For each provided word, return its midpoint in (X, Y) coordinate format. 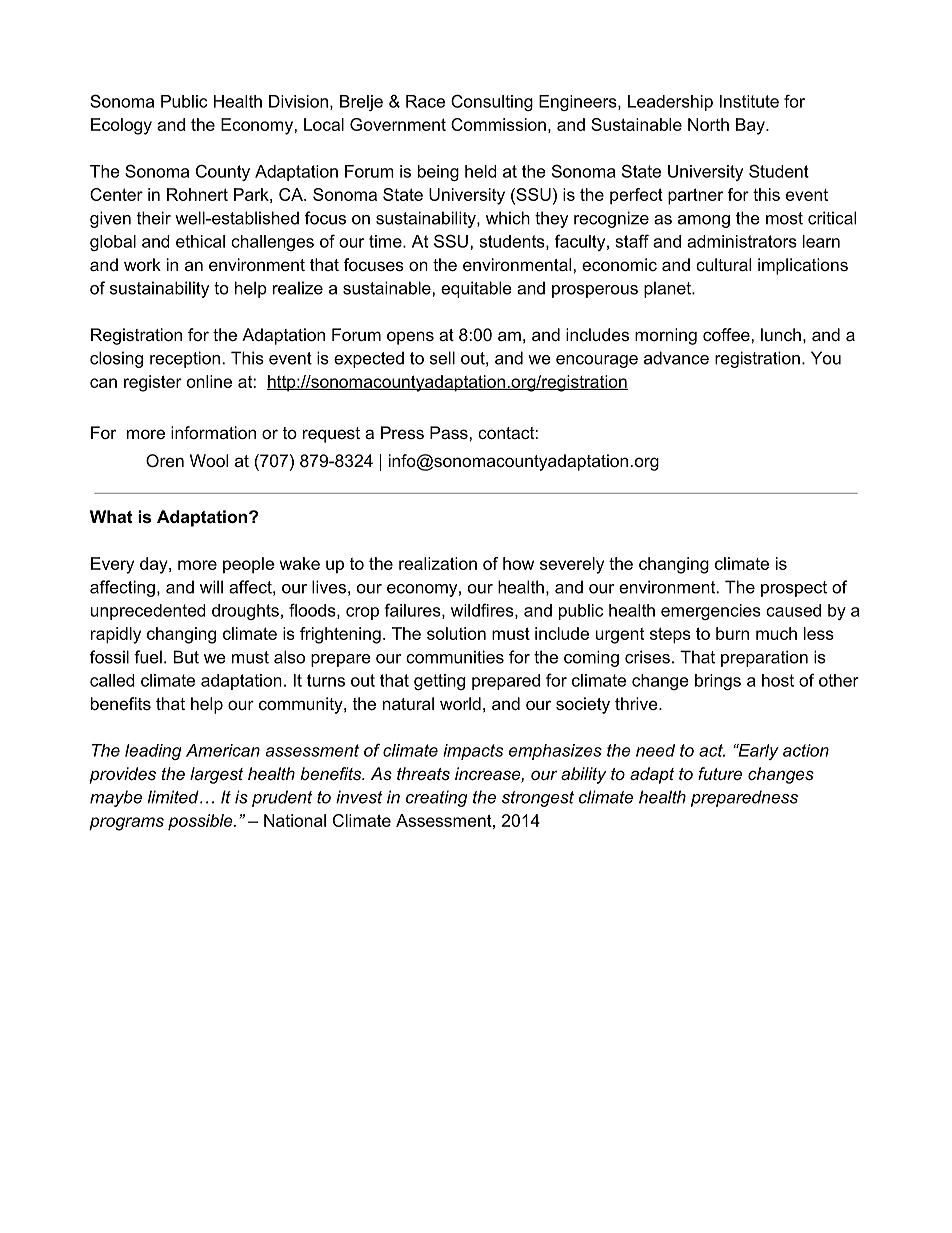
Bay (751, 126)
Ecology (121, 126)
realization (438, 563)
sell (442, 358)
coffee (726, 334)
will (211, 587)
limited (174, 797)
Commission (498, 124)
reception (185, 359)
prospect (794, 589)
